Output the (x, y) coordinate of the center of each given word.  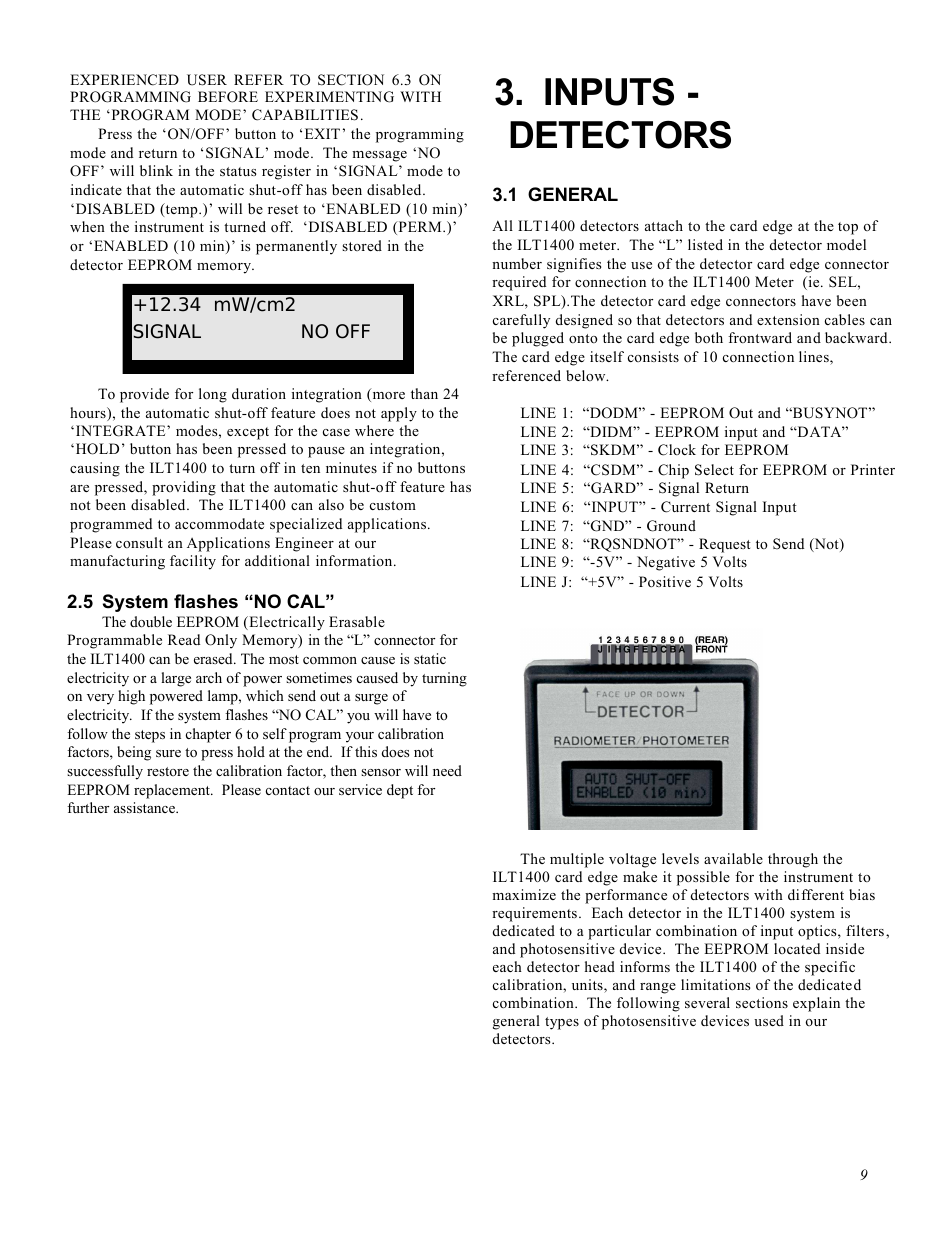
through (793, 860)
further (88, 807)
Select (714, 470)
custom (393, 506)
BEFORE (228, 97)
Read (184, 639)
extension (788, 320)
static (430, 658)
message (379, 156)
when (87, 226)
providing (184, 488)
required (519, 283)
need (447, 770)
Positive (665, 581)
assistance (145, 807)
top (848, 228)
